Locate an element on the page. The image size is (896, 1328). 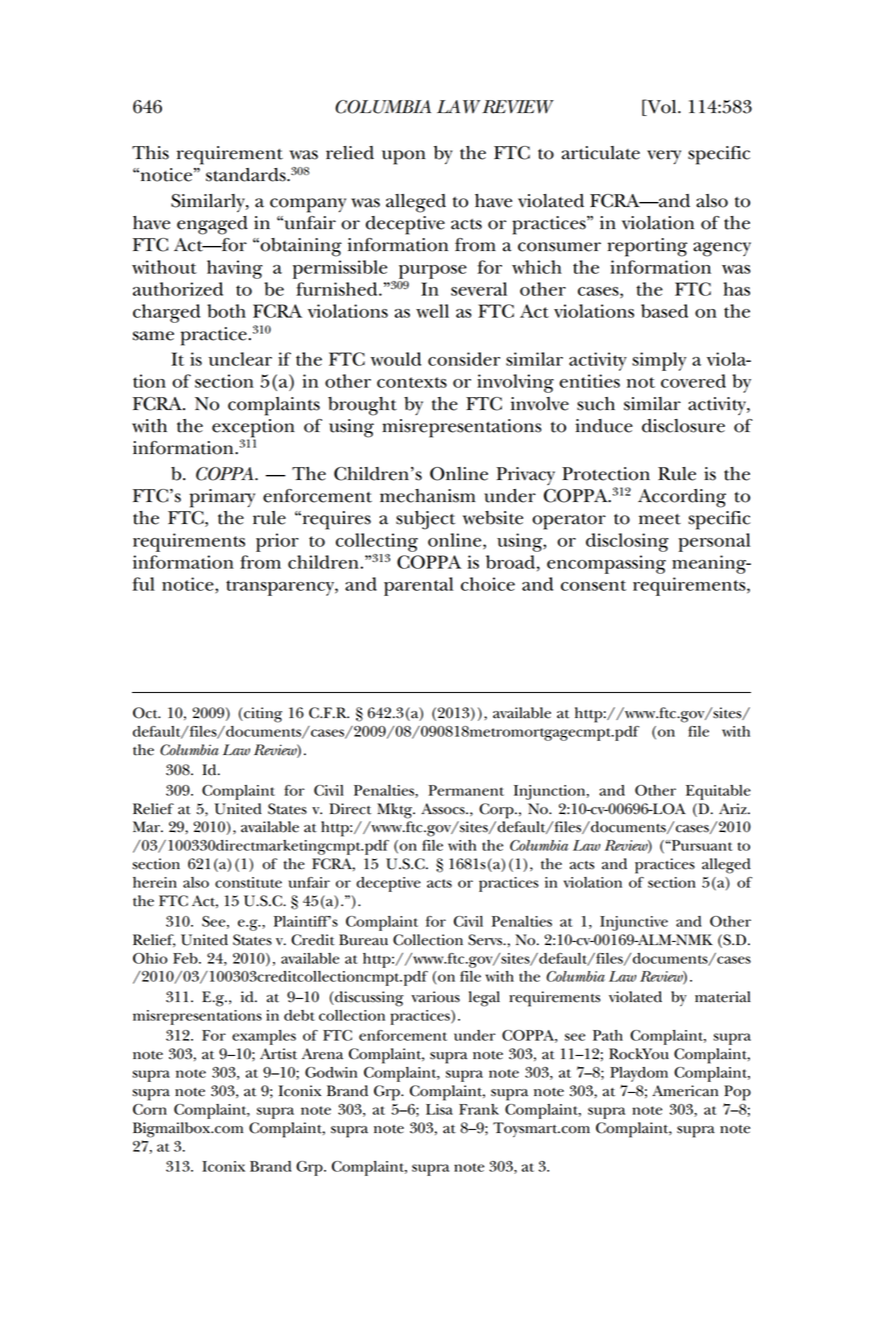
very is located at coordinates (664, 157).
